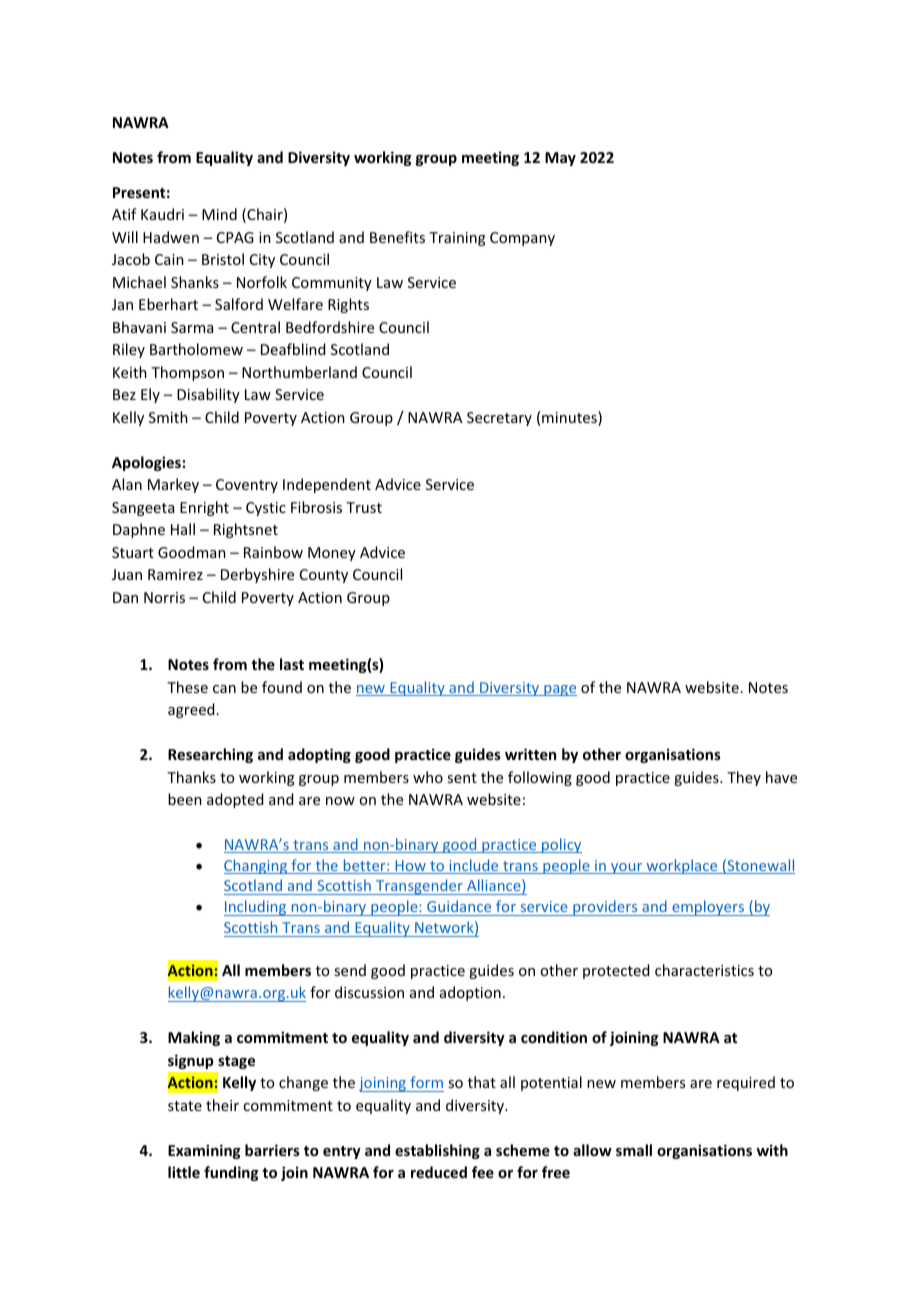 The image size is (924, 1308). Describe the element at coordinates (437, 1151) in the screenshot. I see `establishing` at that location.
